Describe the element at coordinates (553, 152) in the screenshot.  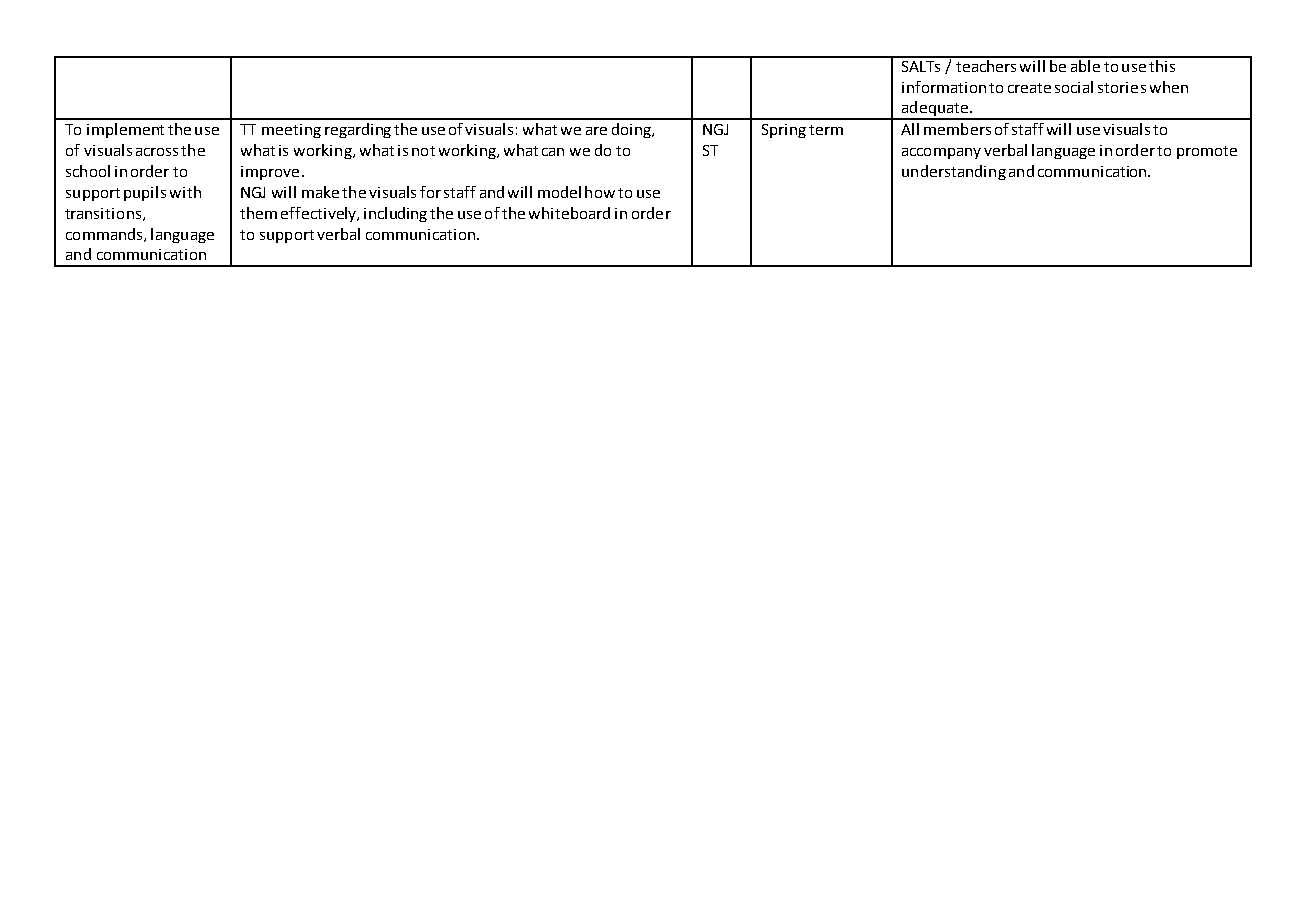
I see `can` at that location.
